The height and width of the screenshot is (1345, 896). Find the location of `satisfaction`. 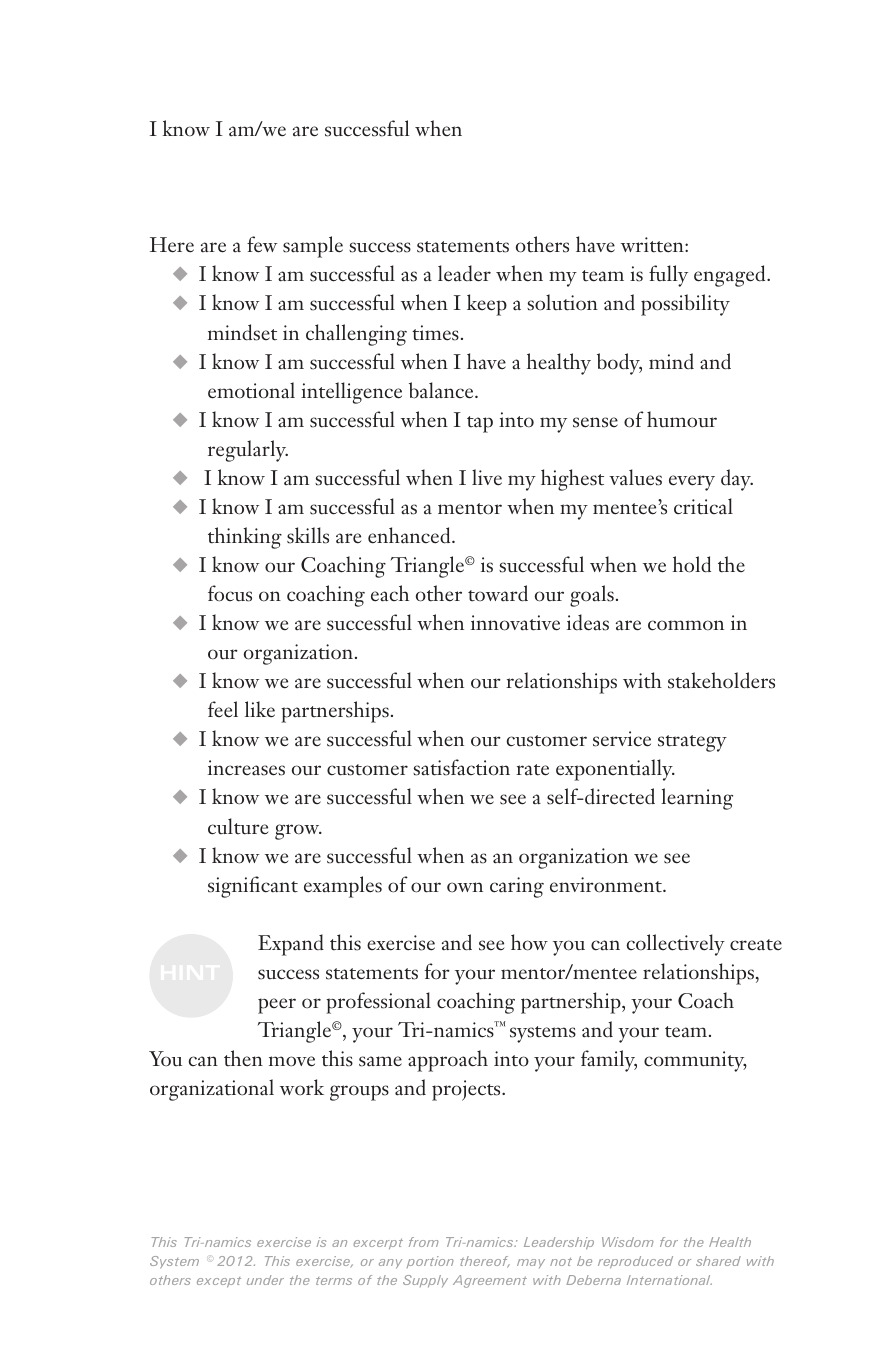

satisfaction is located at coordinates (461, 767).
